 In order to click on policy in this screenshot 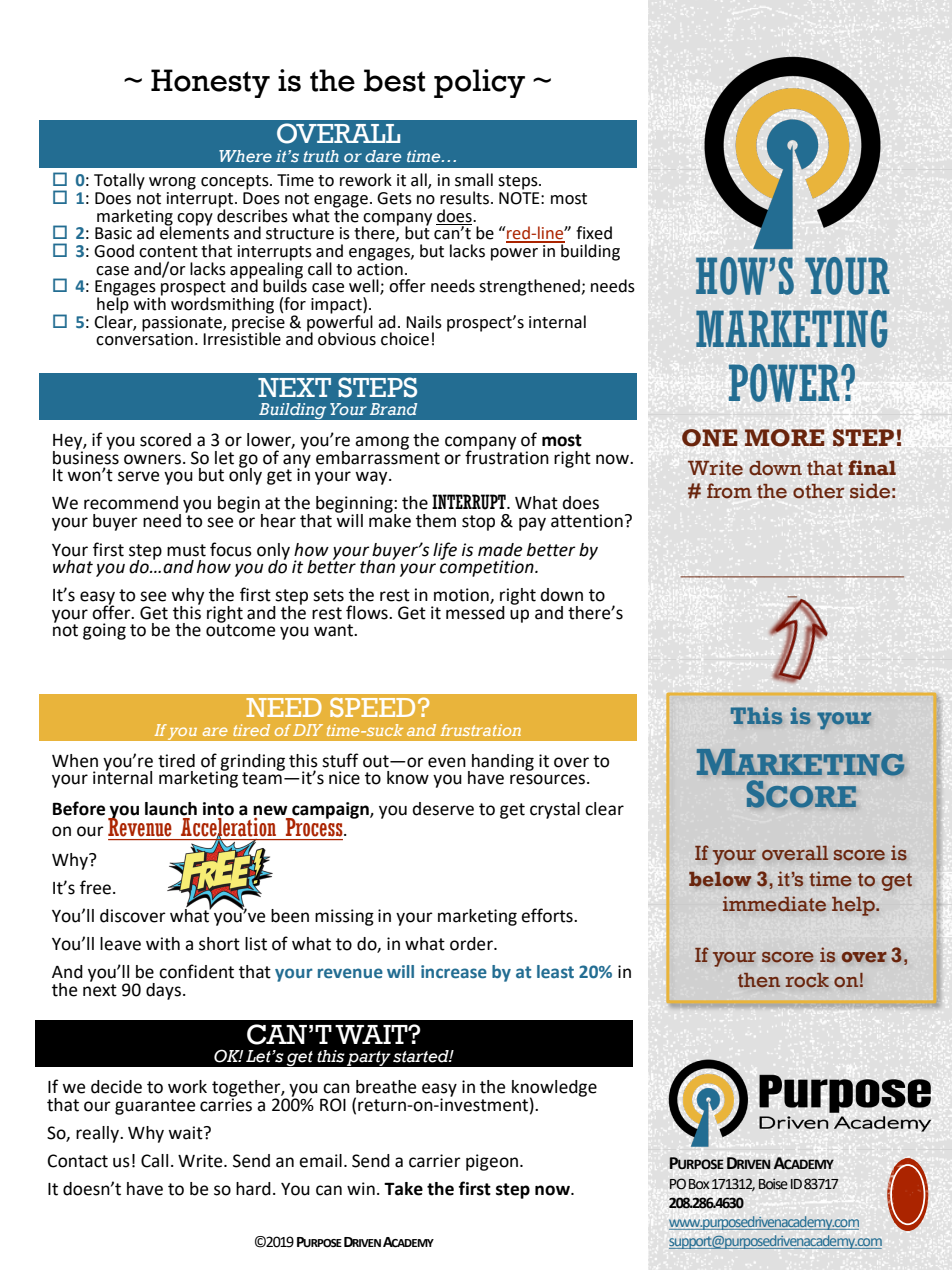, I will do `click(479, 83)`.
